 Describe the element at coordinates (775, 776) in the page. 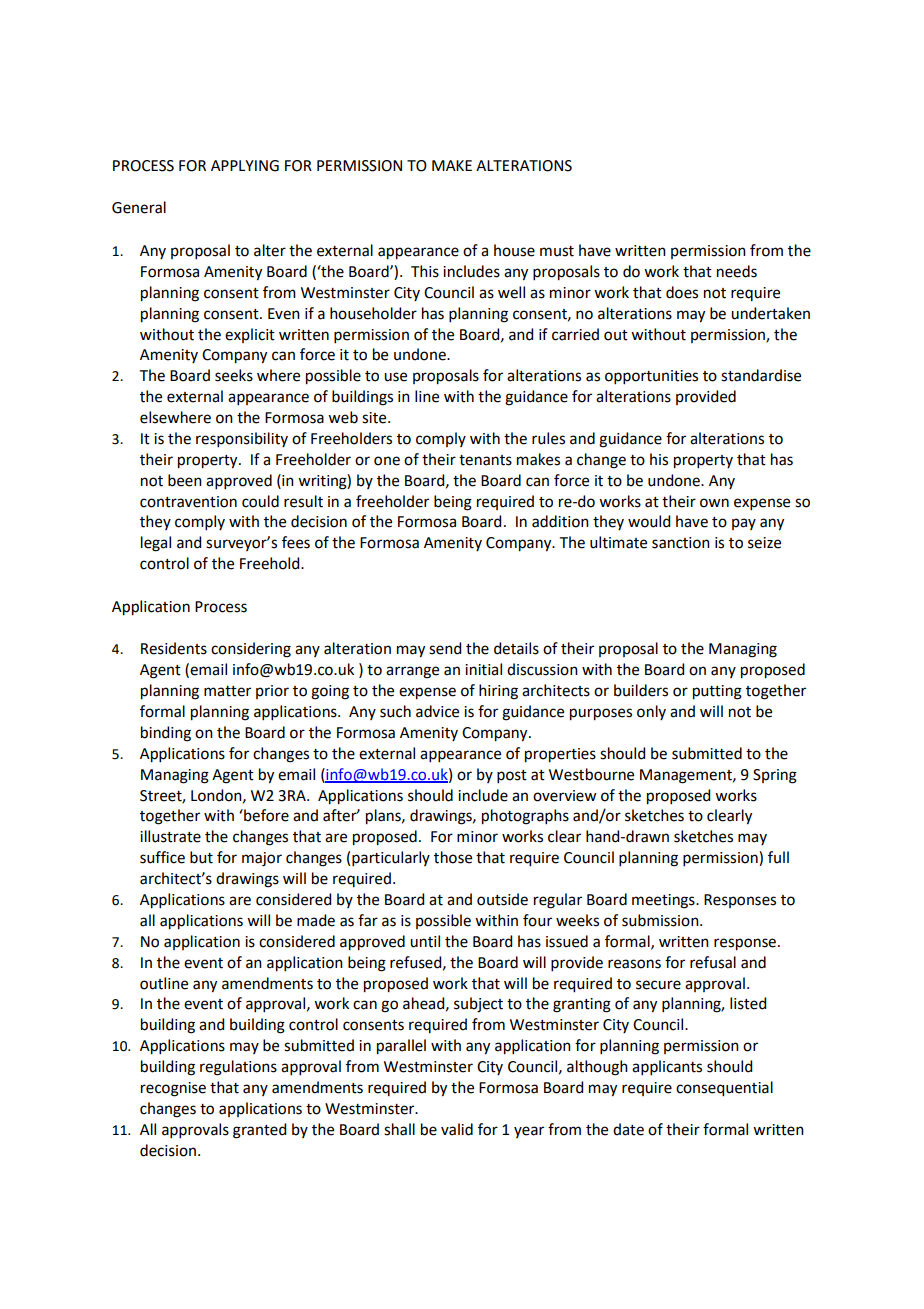

I see `Spring` at that location.
